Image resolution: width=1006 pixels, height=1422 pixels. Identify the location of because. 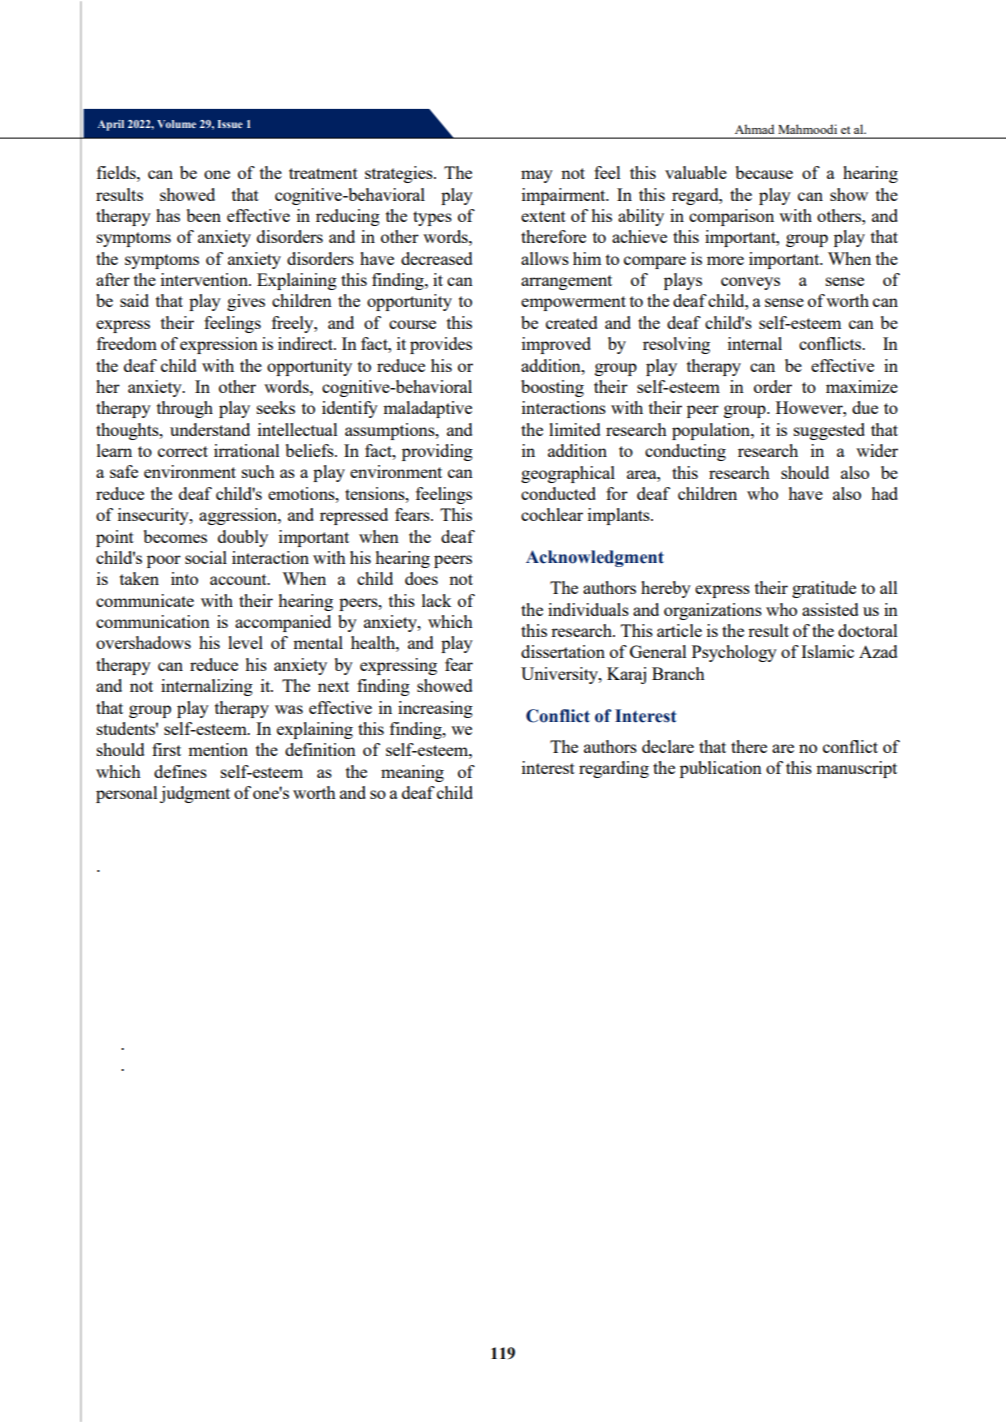
(764, 172).
